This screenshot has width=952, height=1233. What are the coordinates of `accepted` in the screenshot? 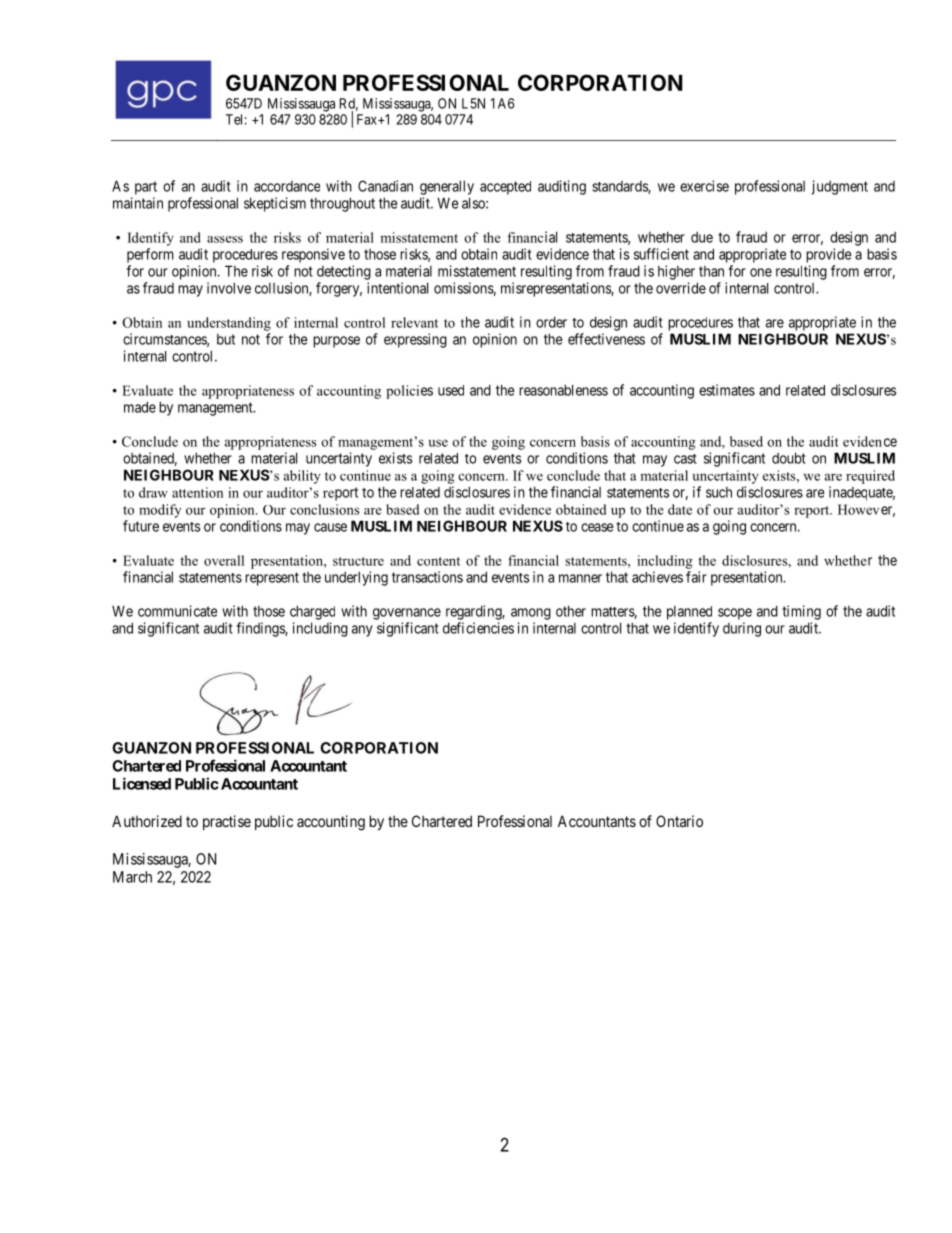 It's located at (505, 188).
